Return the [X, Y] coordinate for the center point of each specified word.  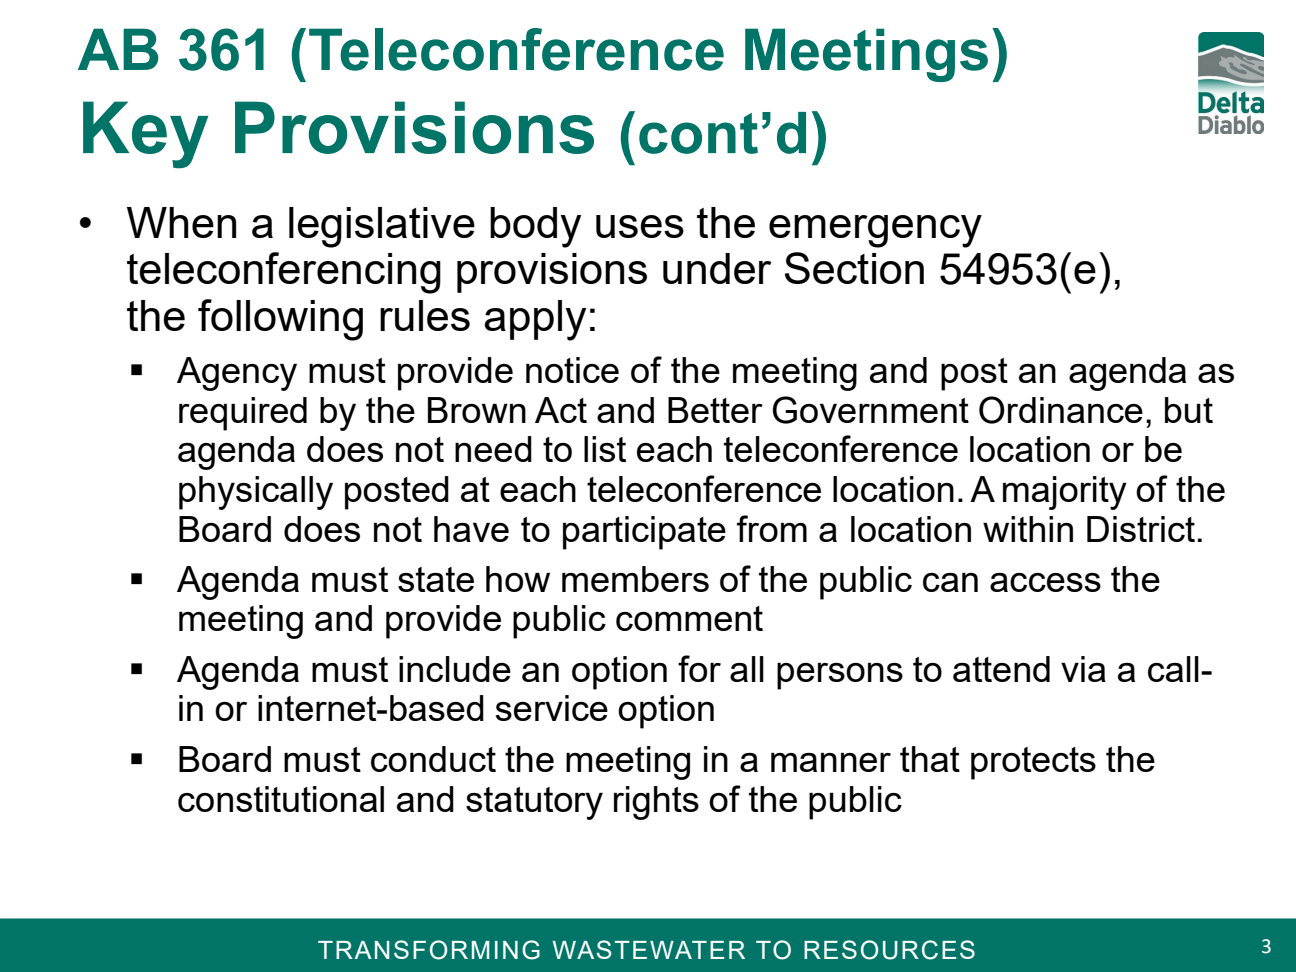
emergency [875, 231]
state [436, 579]
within [1028, 529]
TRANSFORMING [429, 950]
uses [640, 226]
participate [644, 533]
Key [145, 135]
